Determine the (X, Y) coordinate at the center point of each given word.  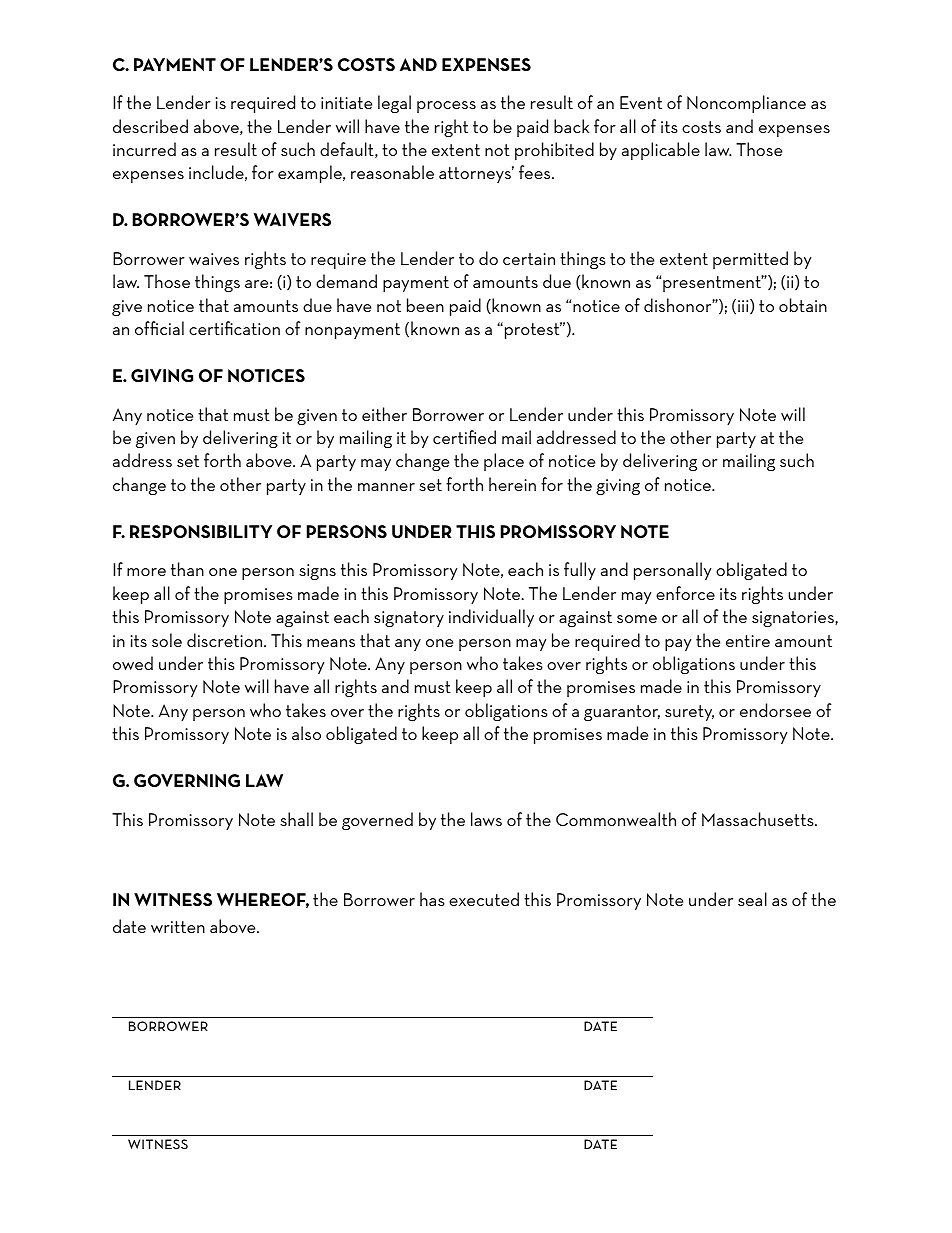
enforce (685, 593)
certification (234, 328)
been (425, 305)
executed (484, 899)
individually (491, 618)
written (178, 927)
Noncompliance (746, 104)
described (150, 126)
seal (752, 899)
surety (689, 713)
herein (512, 484)
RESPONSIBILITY (201, 531)
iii (744, 306)
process (446, 107)
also (306, 733)
